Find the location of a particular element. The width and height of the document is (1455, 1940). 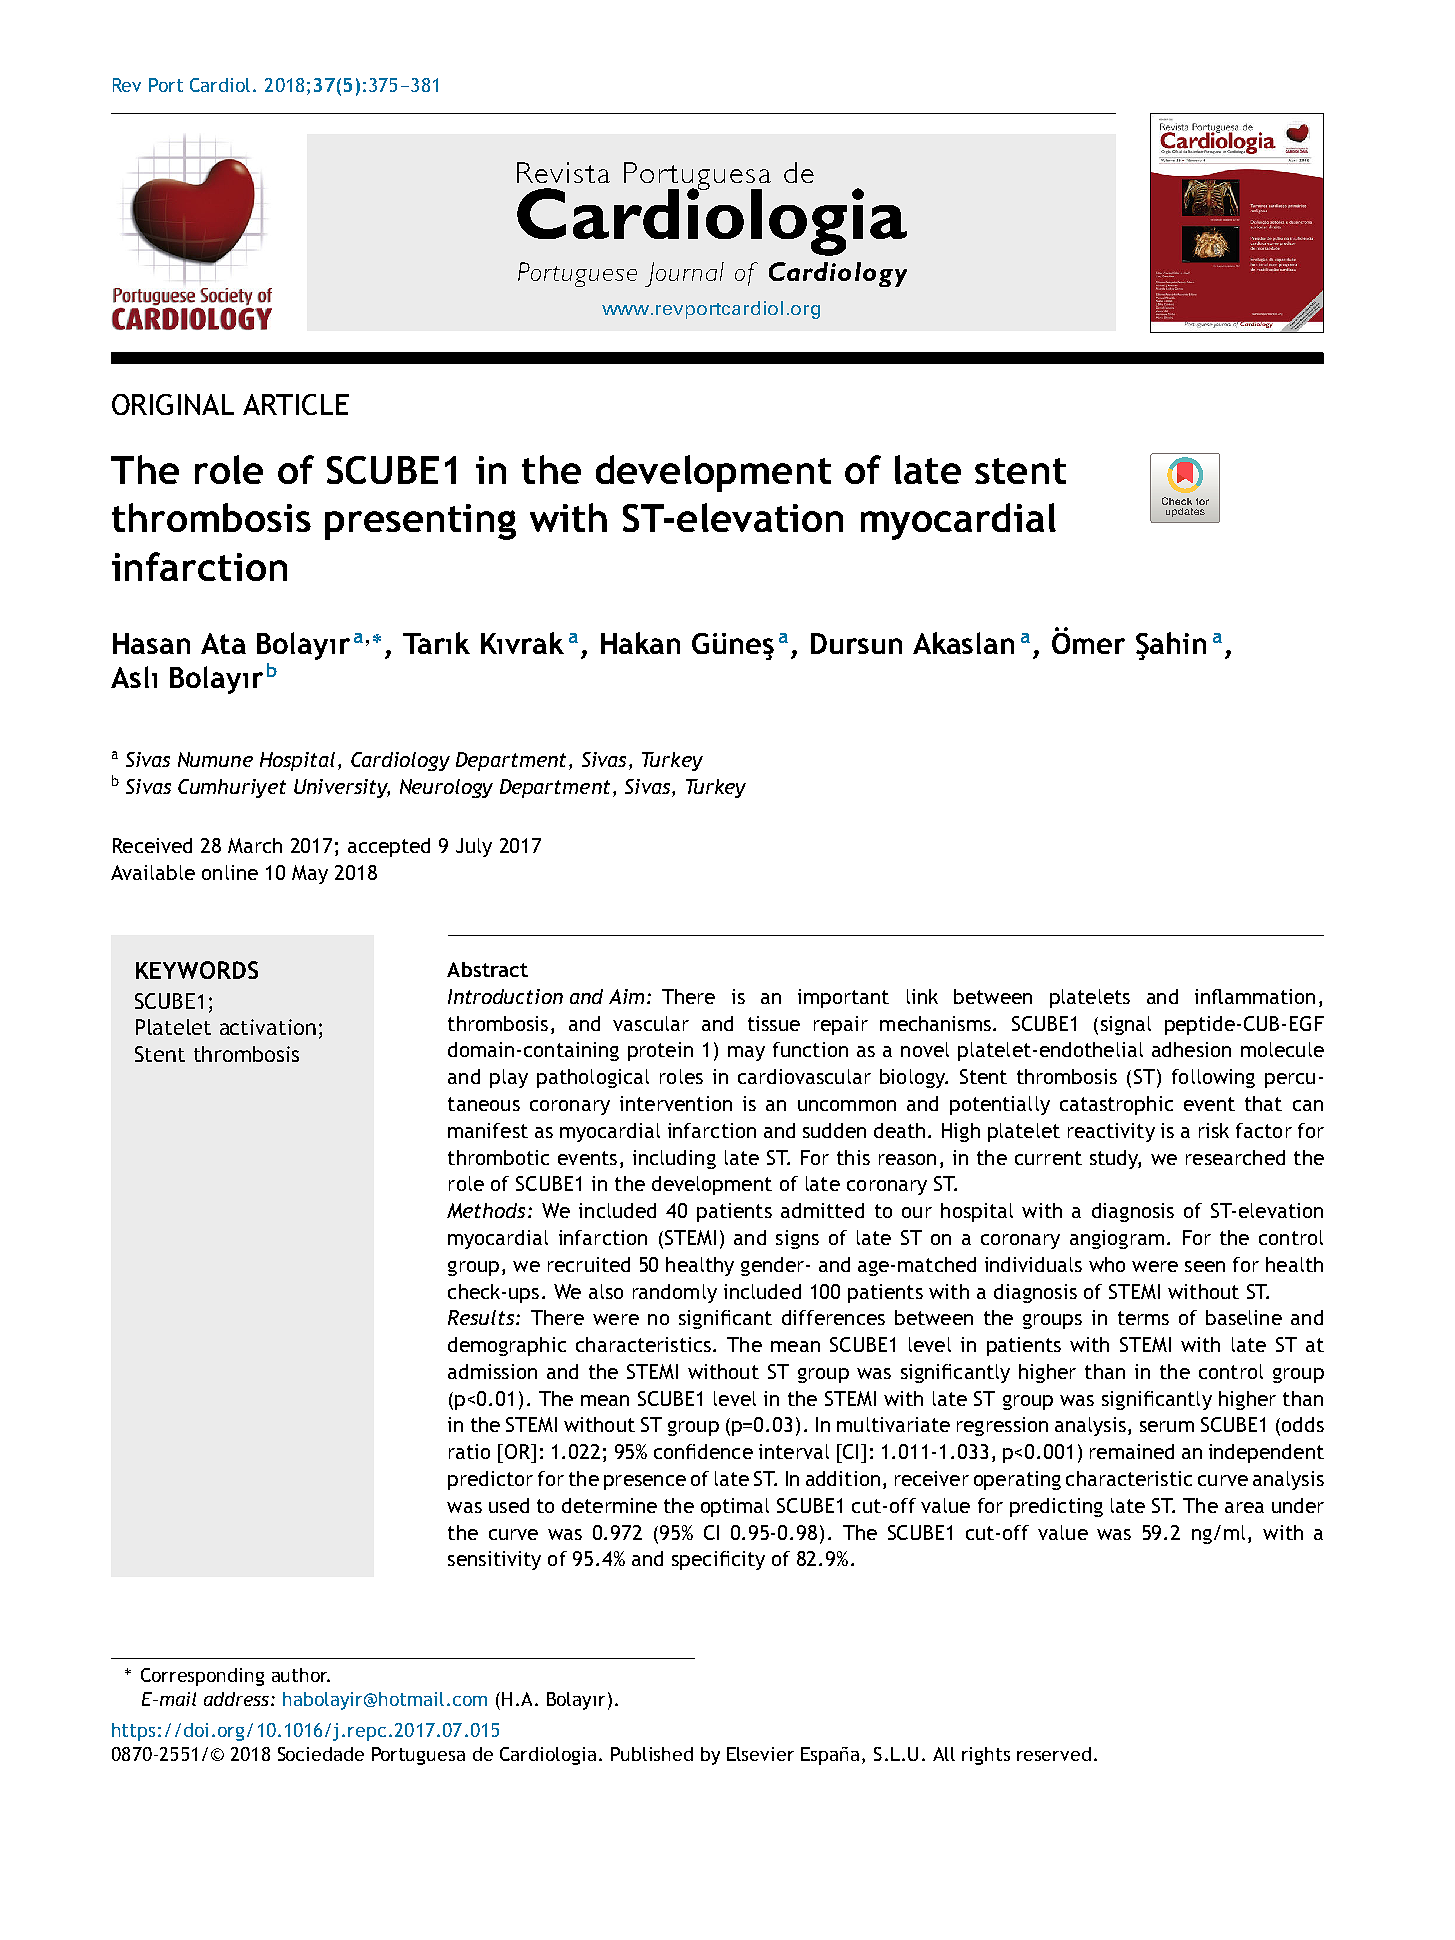

angiogram is located at coordinates (1117, 1239).
